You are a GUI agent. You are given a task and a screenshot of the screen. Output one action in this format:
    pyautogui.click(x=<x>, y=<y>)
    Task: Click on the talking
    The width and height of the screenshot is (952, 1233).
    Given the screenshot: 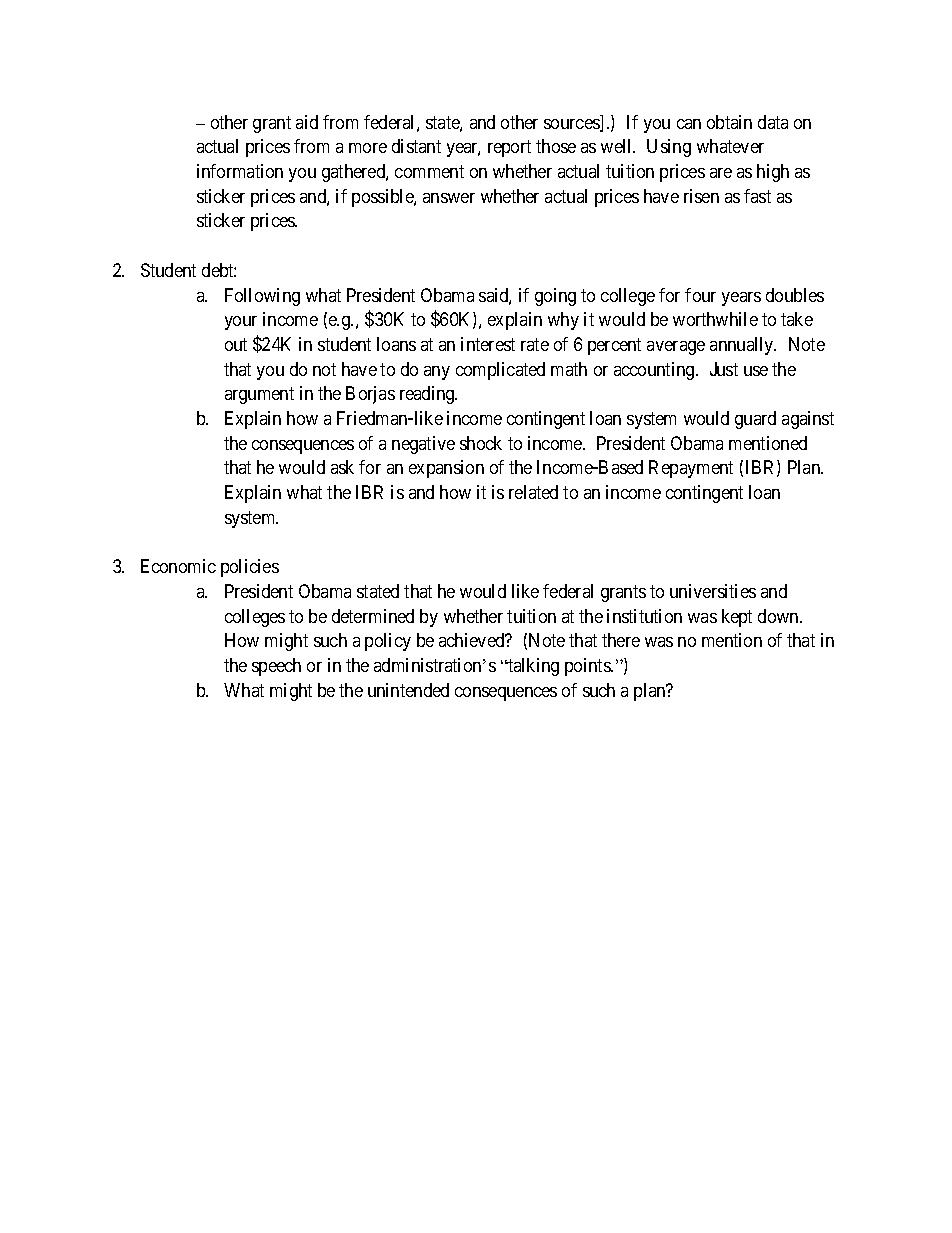 What is the action you would take?
    pyautogui.click(x=532, y=667)
